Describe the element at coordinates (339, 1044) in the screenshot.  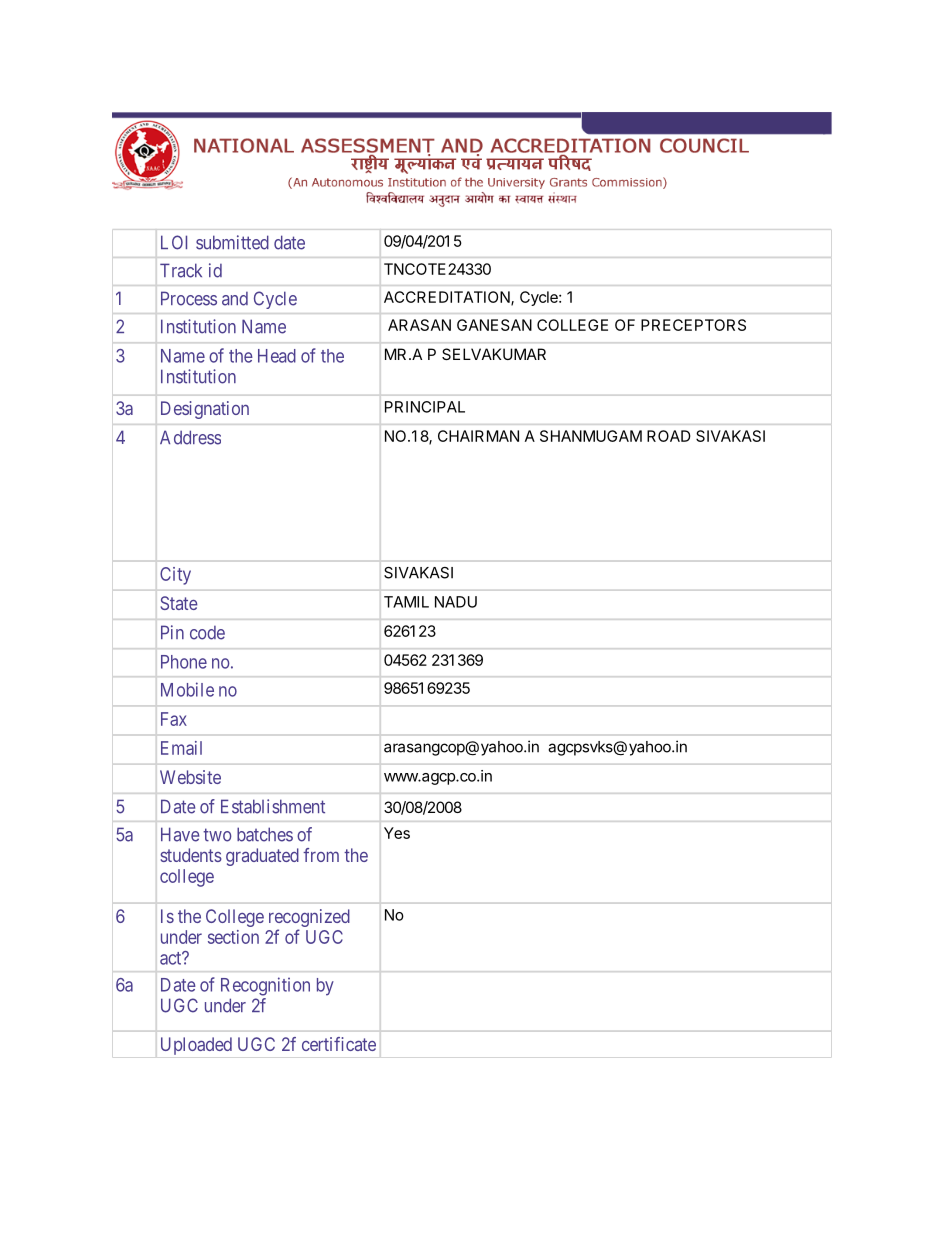
I see `certificate` at that location.
